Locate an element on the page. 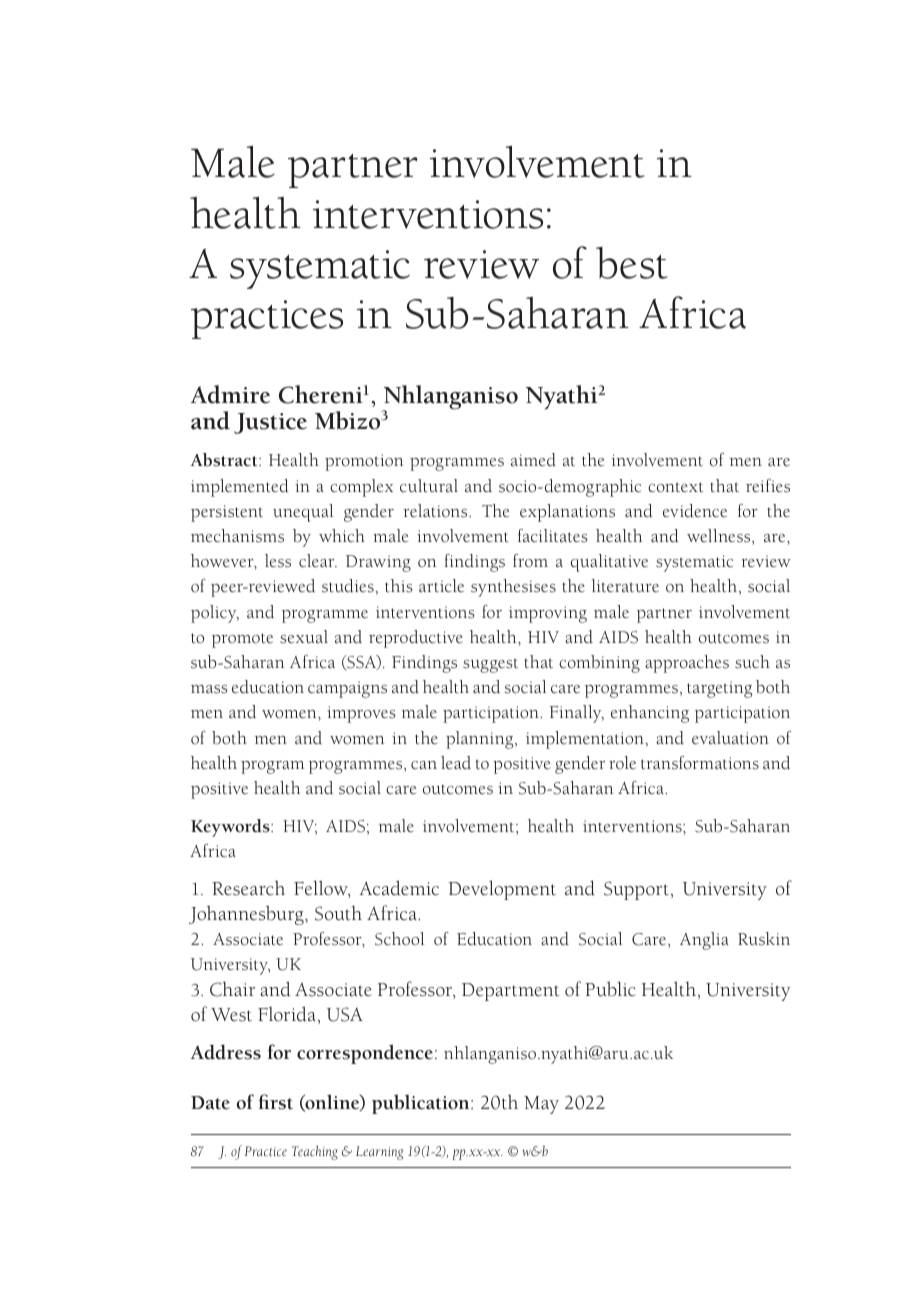 The image size is (924, 1303). first is located at coordinates (276, 1102).
